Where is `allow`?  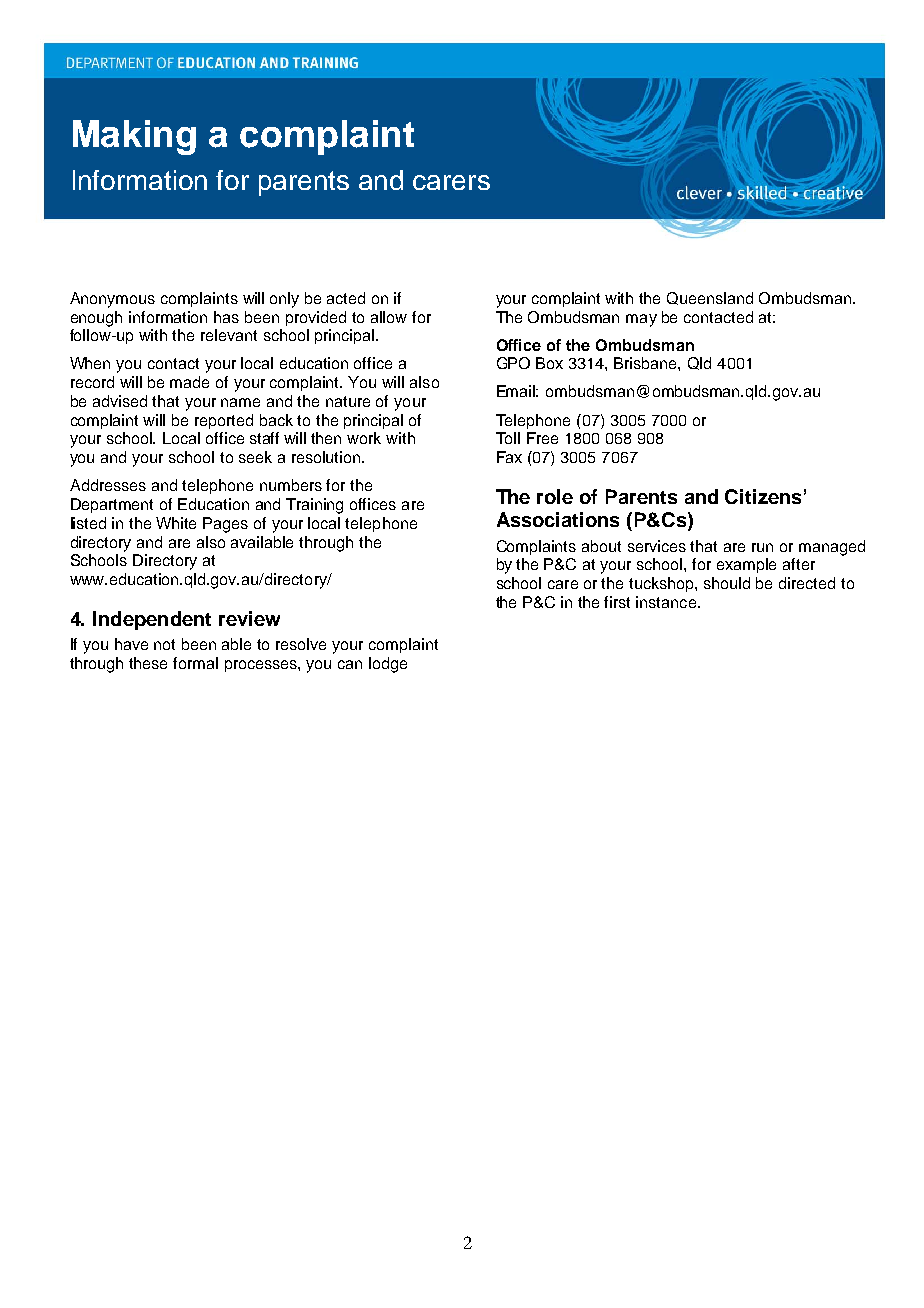
allow is located at coordinates (389, 317).
